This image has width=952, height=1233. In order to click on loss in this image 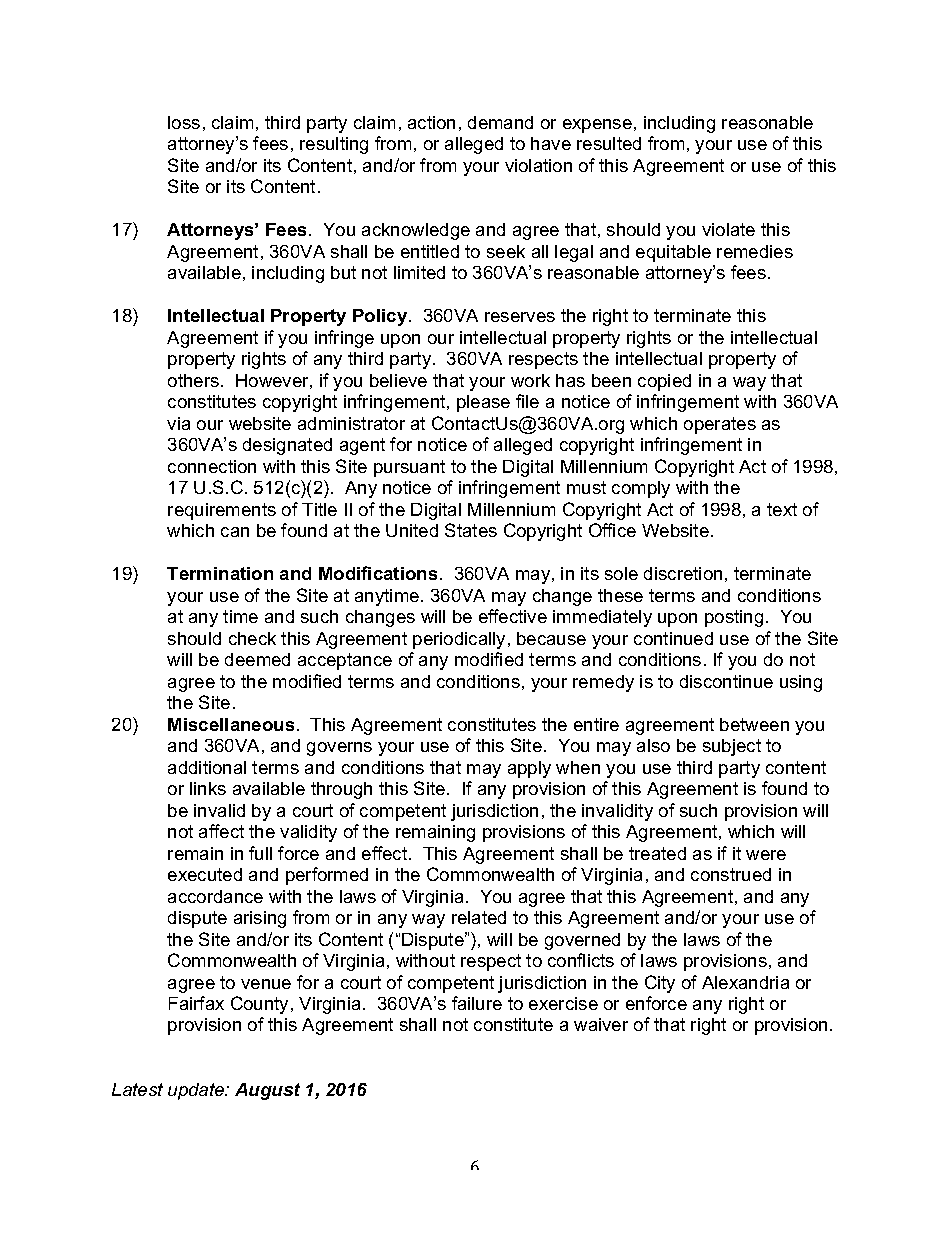, I will do `click(184, 122)`.
